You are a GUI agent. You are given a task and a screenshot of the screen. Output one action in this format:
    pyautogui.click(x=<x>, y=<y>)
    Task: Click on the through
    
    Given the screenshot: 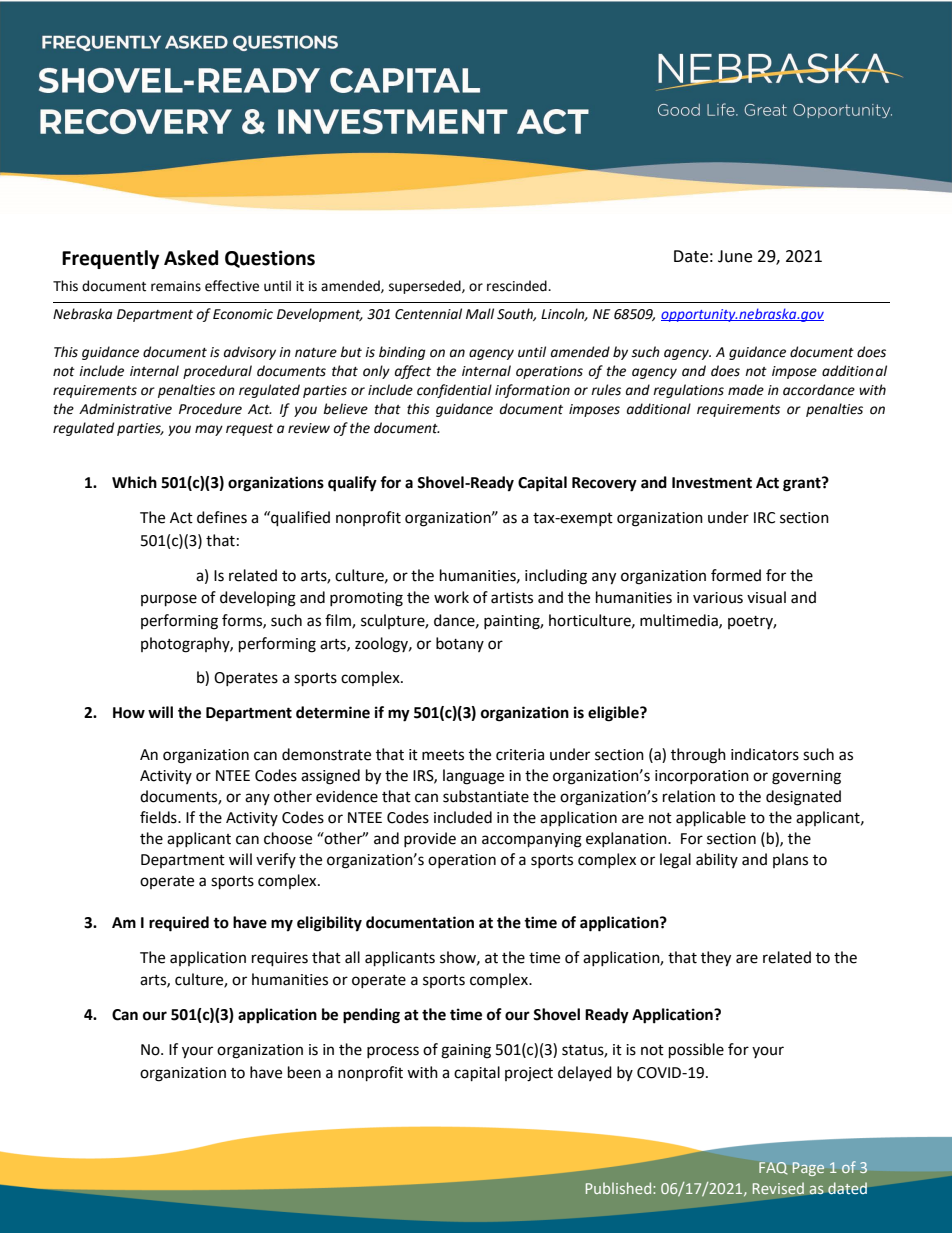 What is the action you would take?
    pyautogui.click(x=698, y=756)
